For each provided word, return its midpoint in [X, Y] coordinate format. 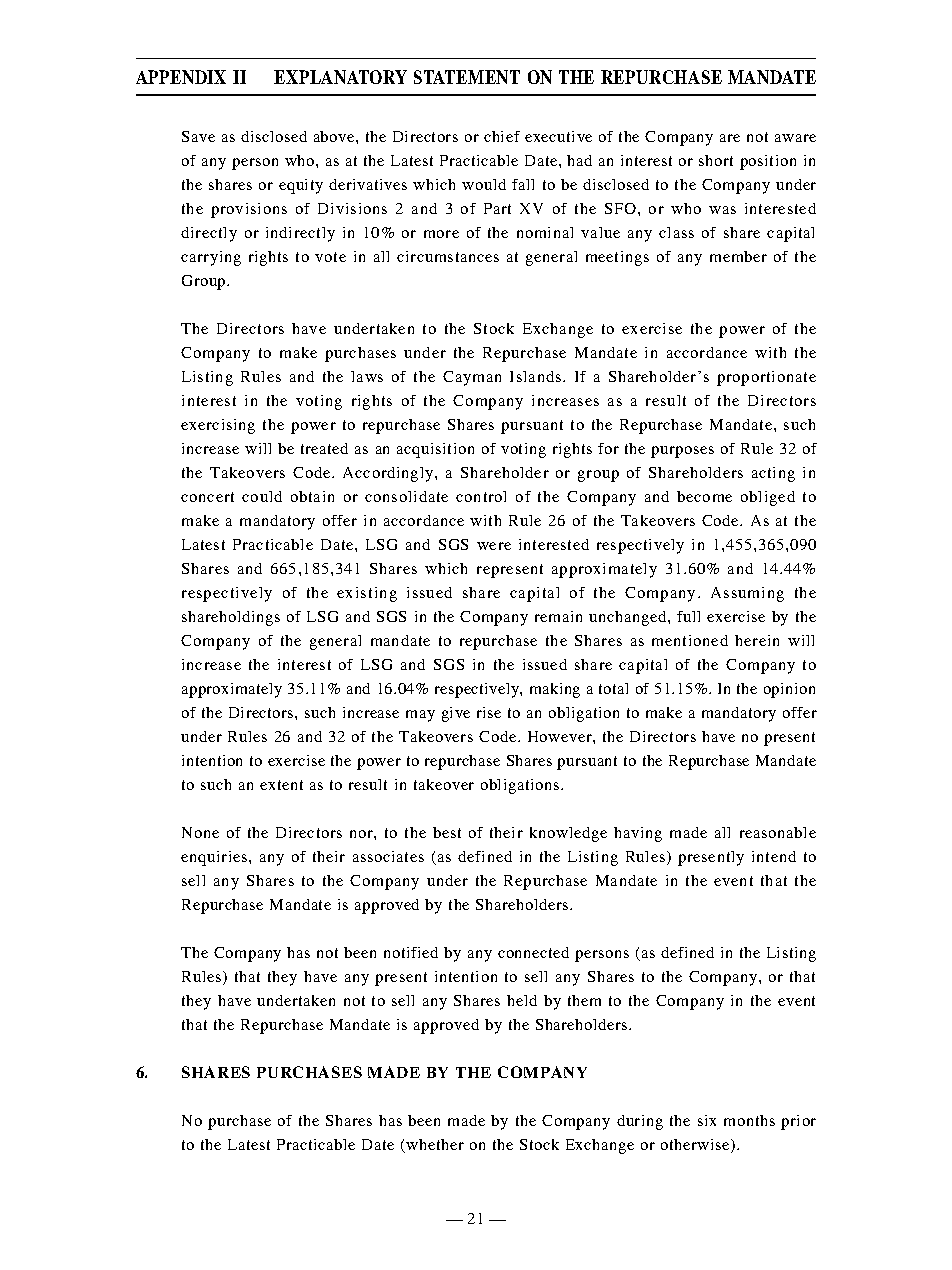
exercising [218, 426]
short [716, 160]
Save [198, 136]
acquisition [435, 450]
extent [281, 785]
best [447, 832]
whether [435, 1144]
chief [502, 136]
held [522, 1000]
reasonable [778, 832]
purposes [682, 452]
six [707, 1120]
